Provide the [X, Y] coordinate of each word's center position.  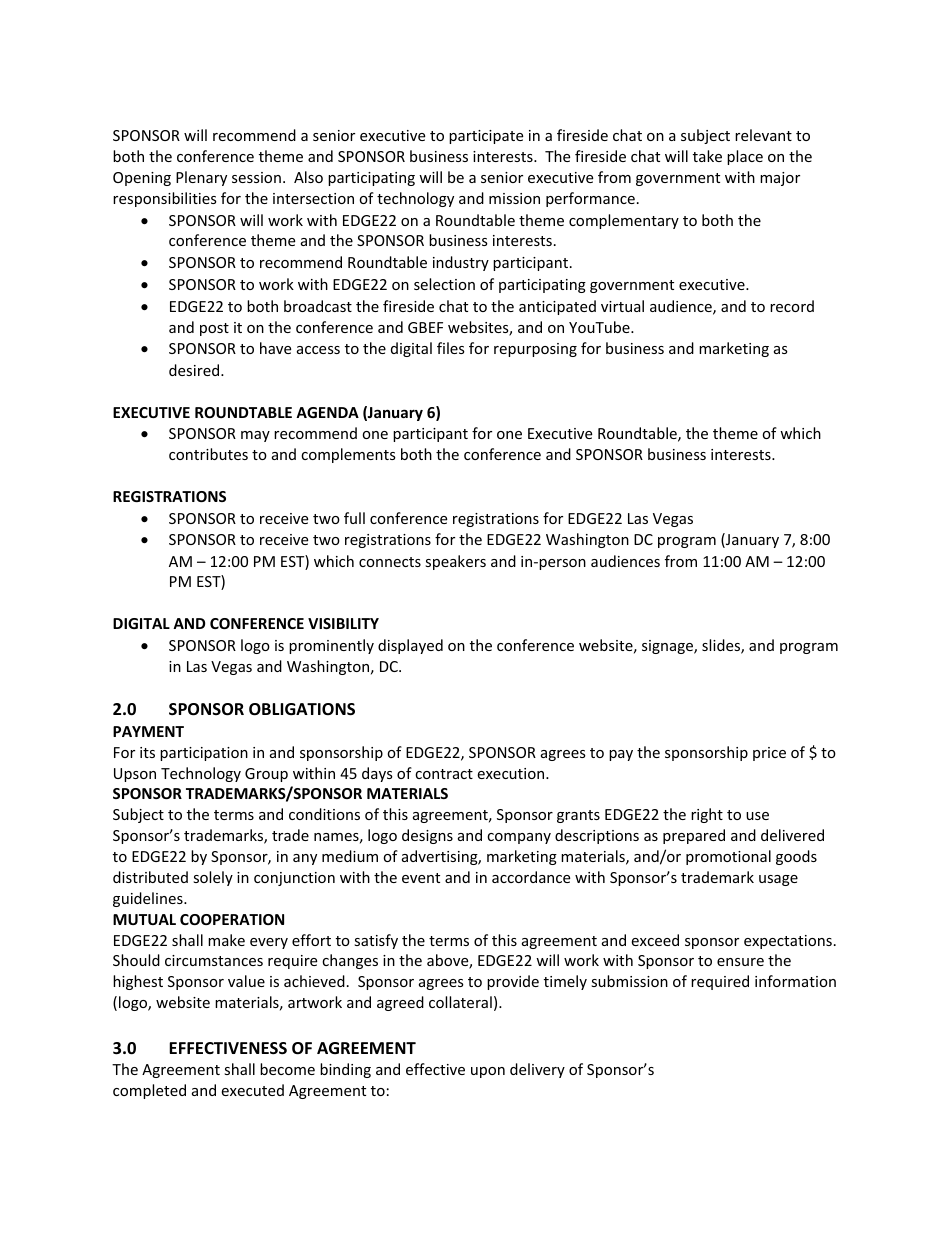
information [795, 981]
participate [486, 137]
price [769, 754]
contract [444, 774]
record [792, 306]
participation [204, 754]
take [707, 156]
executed [252, 1090]
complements [348, 455]
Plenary [201, 178]
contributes [208, 454]
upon [488, 1072]
